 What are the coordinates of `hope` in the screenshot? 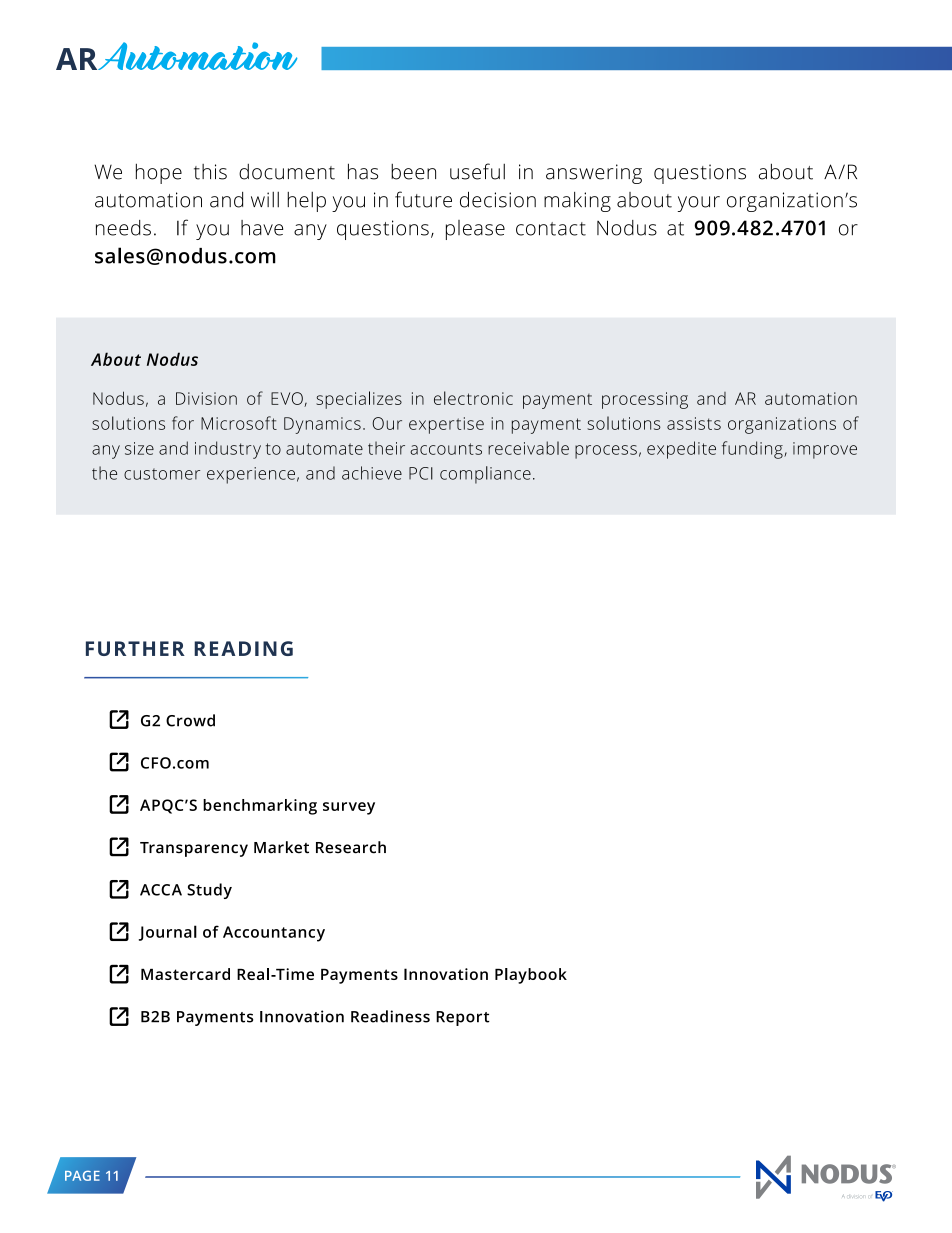 It's located at (159, 173).
